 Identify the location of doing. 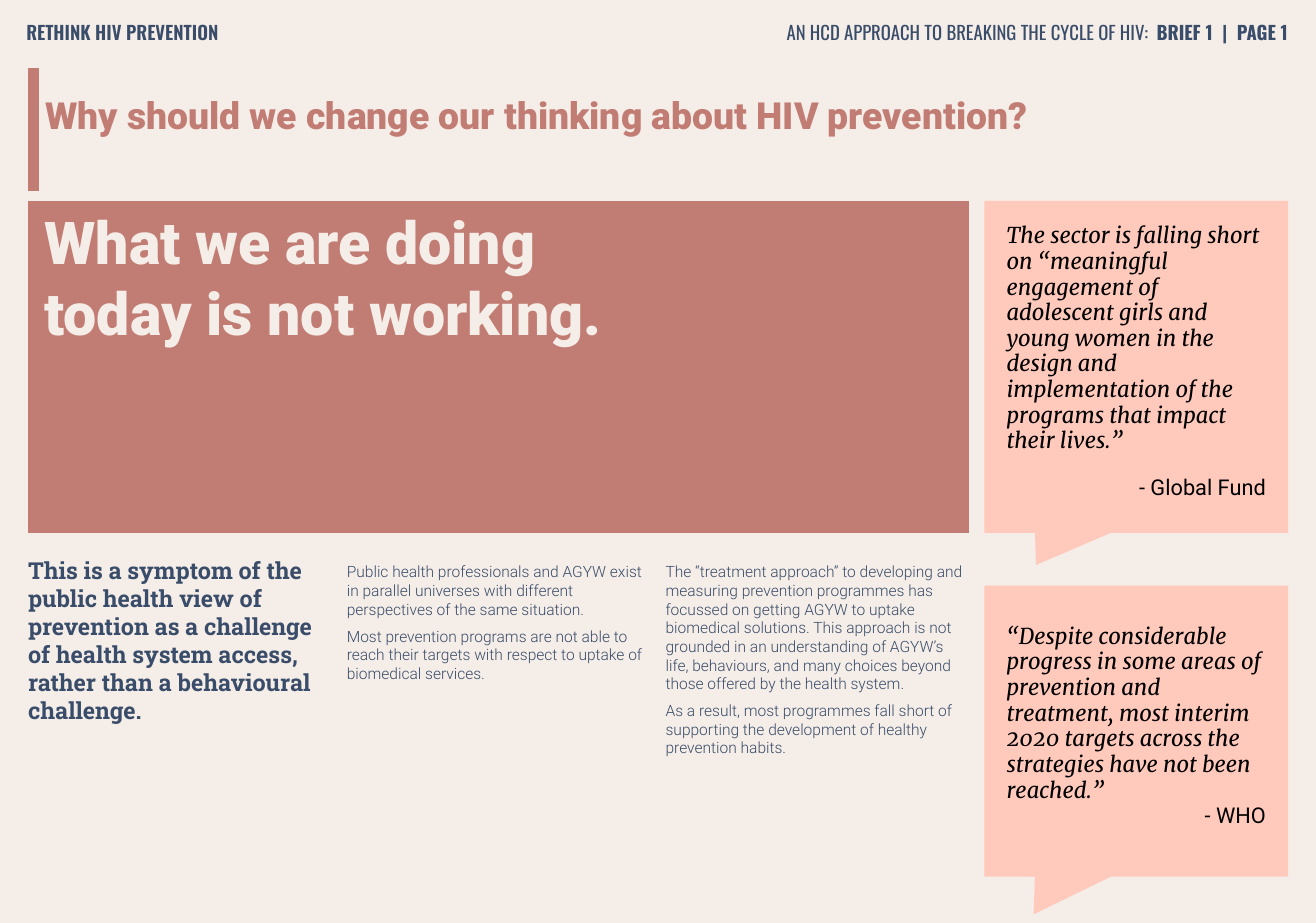
(459, 248).
